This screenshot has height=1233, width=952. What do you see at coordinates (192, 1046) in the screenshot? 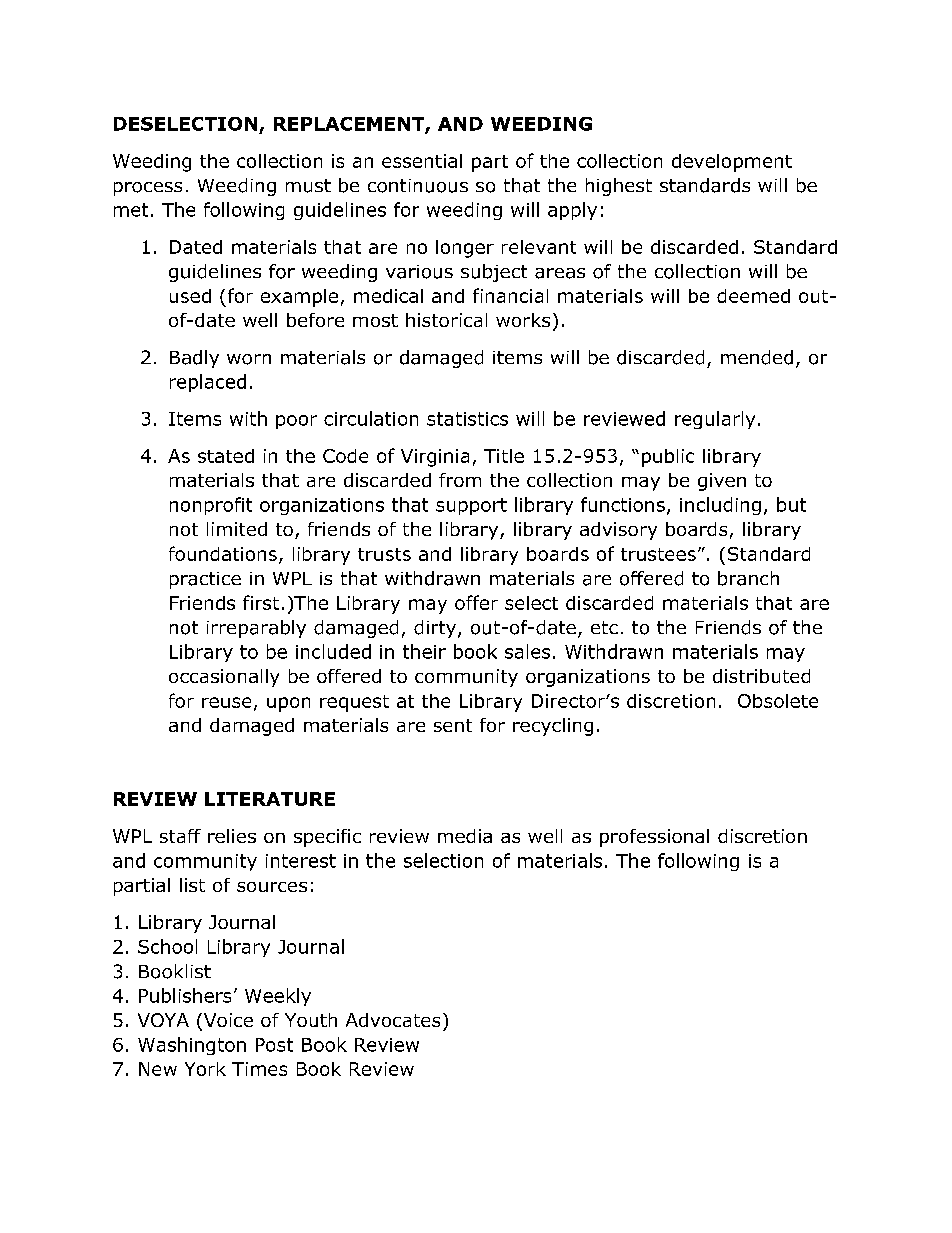
I see `Washington` at bounding box center [192, 1046].
